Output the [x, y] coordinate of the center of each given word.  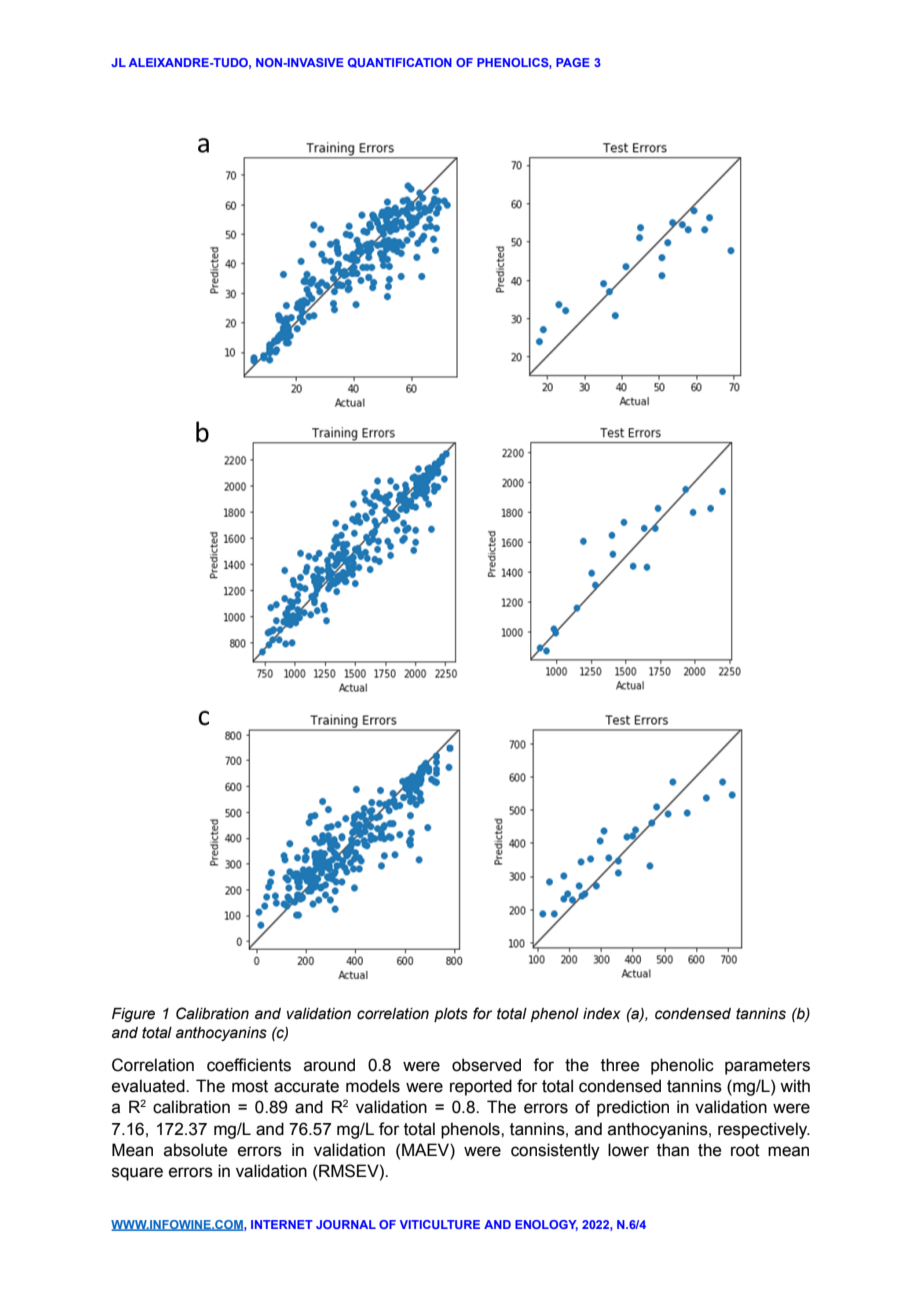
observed [486, 1065]
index [602, 1014]
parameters [767, 1067]
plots [451, 1015]
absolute [195, 1150]
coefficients [249, 1065]
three [620, 1065]
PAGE [573, 62]
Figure [133, 1015]
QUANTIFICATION [400, 63]
